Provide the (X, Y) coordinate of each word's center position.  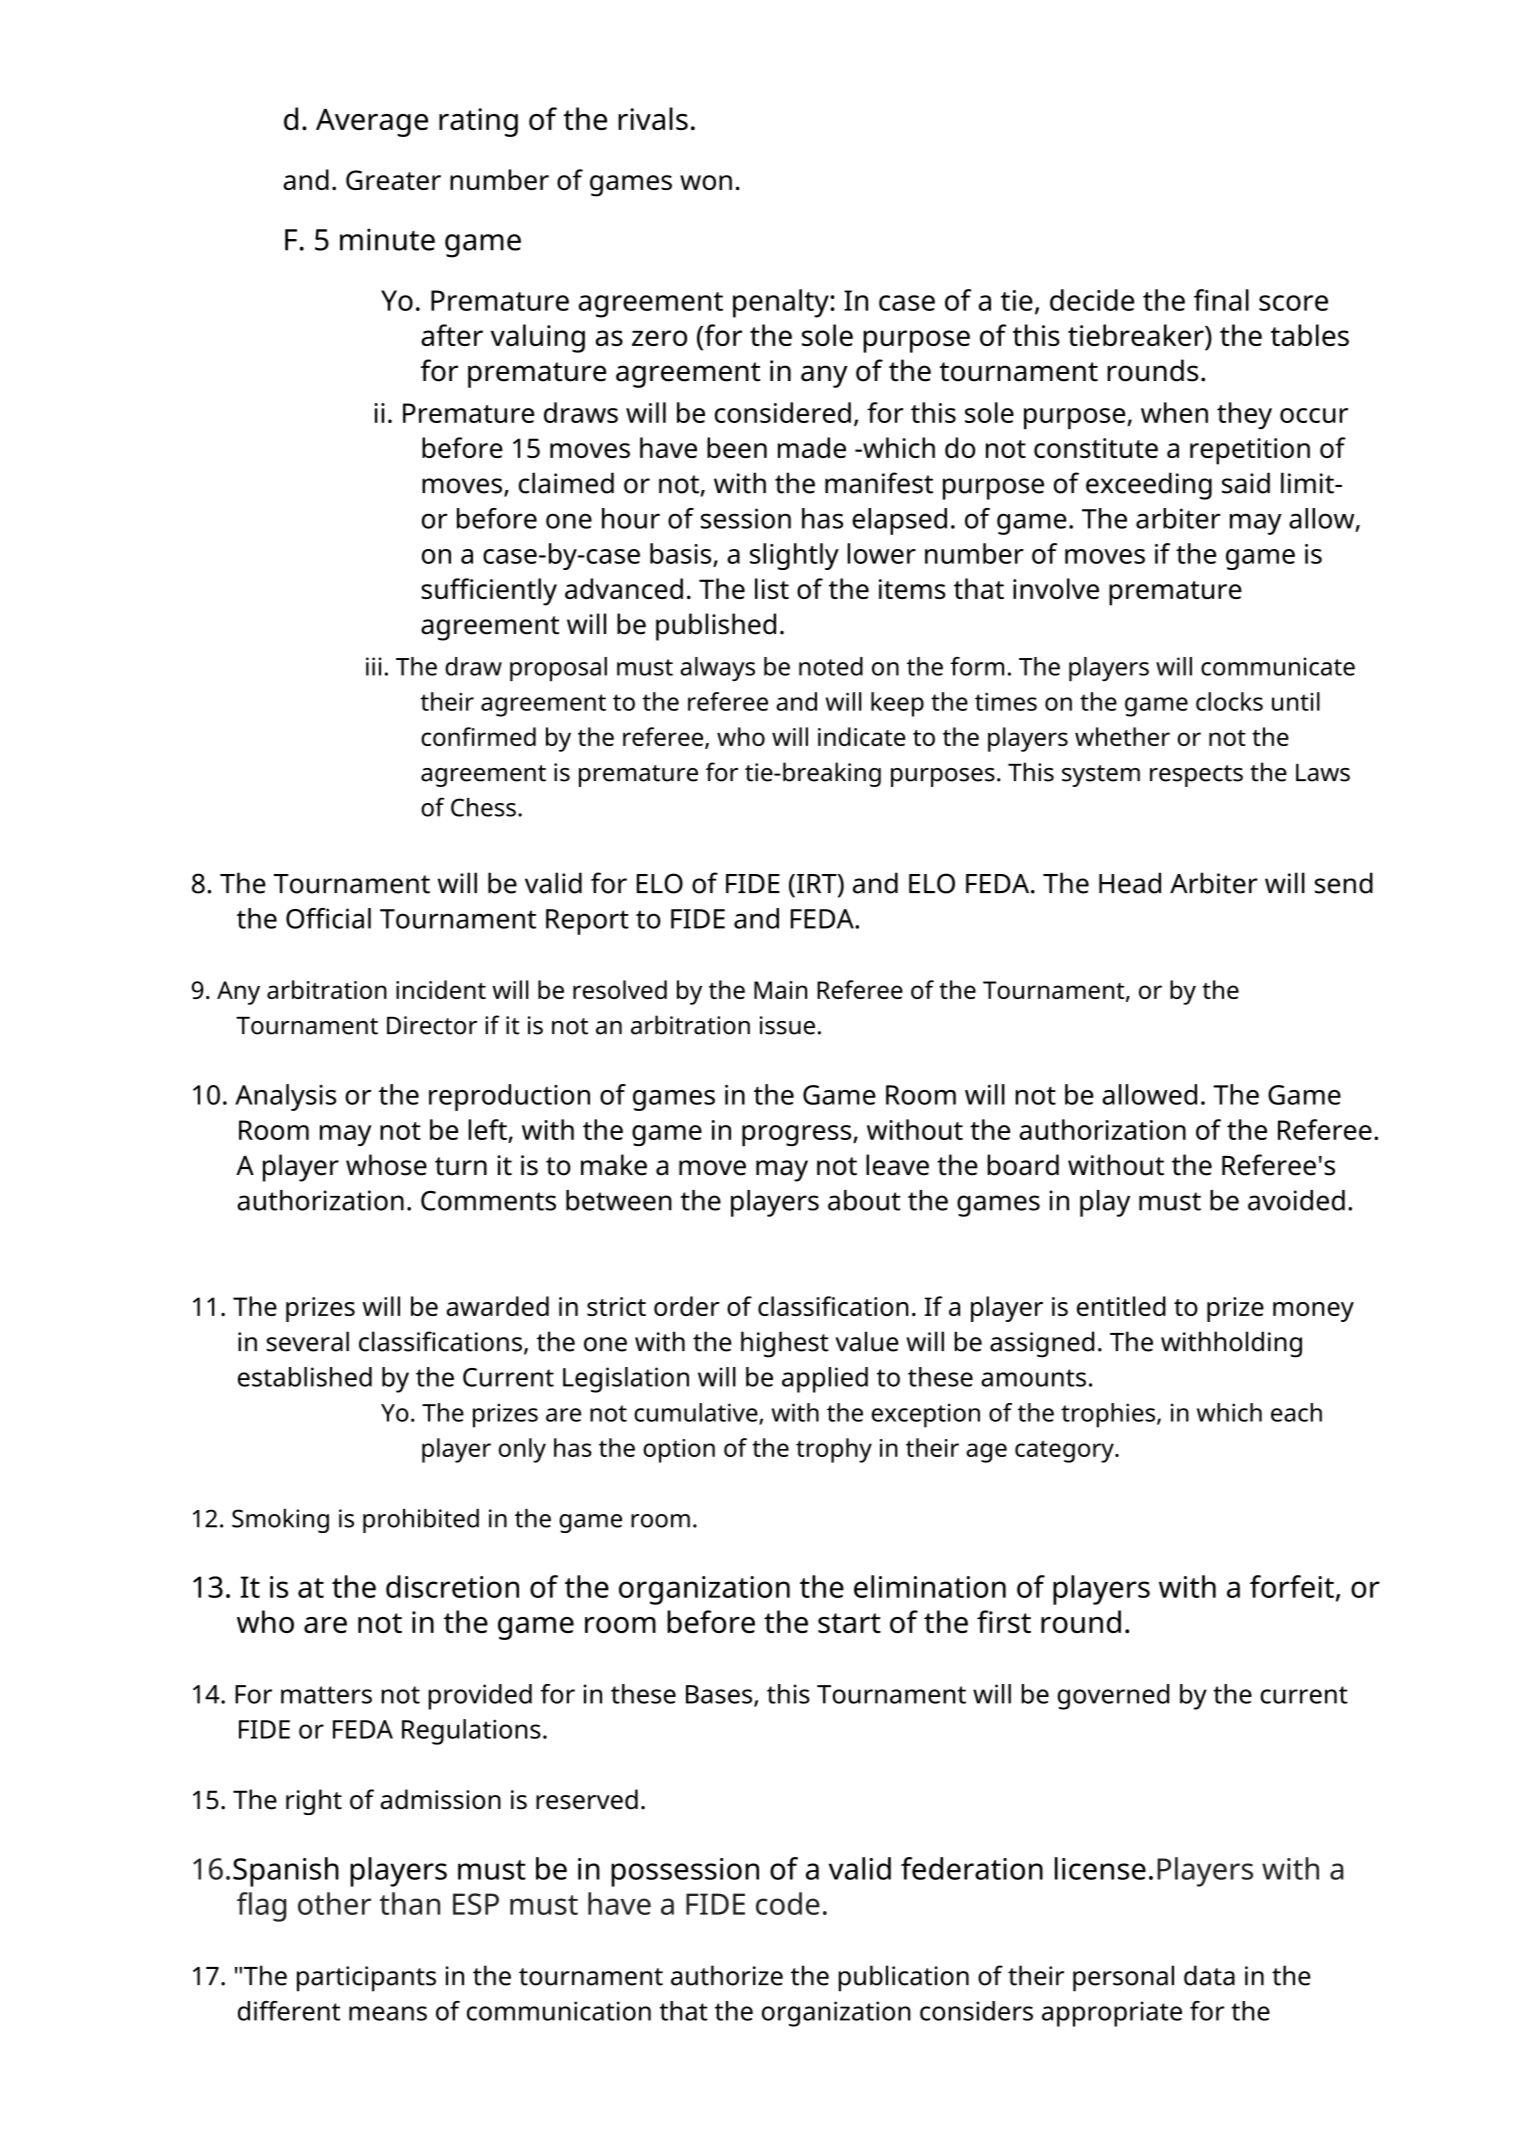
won (706, 182)
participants (366, 1979)
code (788, 1903)
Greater (393, 180)
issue (787, 1025)
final (1221, 300)
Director (432, 1025)
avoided (1296, 1200)
